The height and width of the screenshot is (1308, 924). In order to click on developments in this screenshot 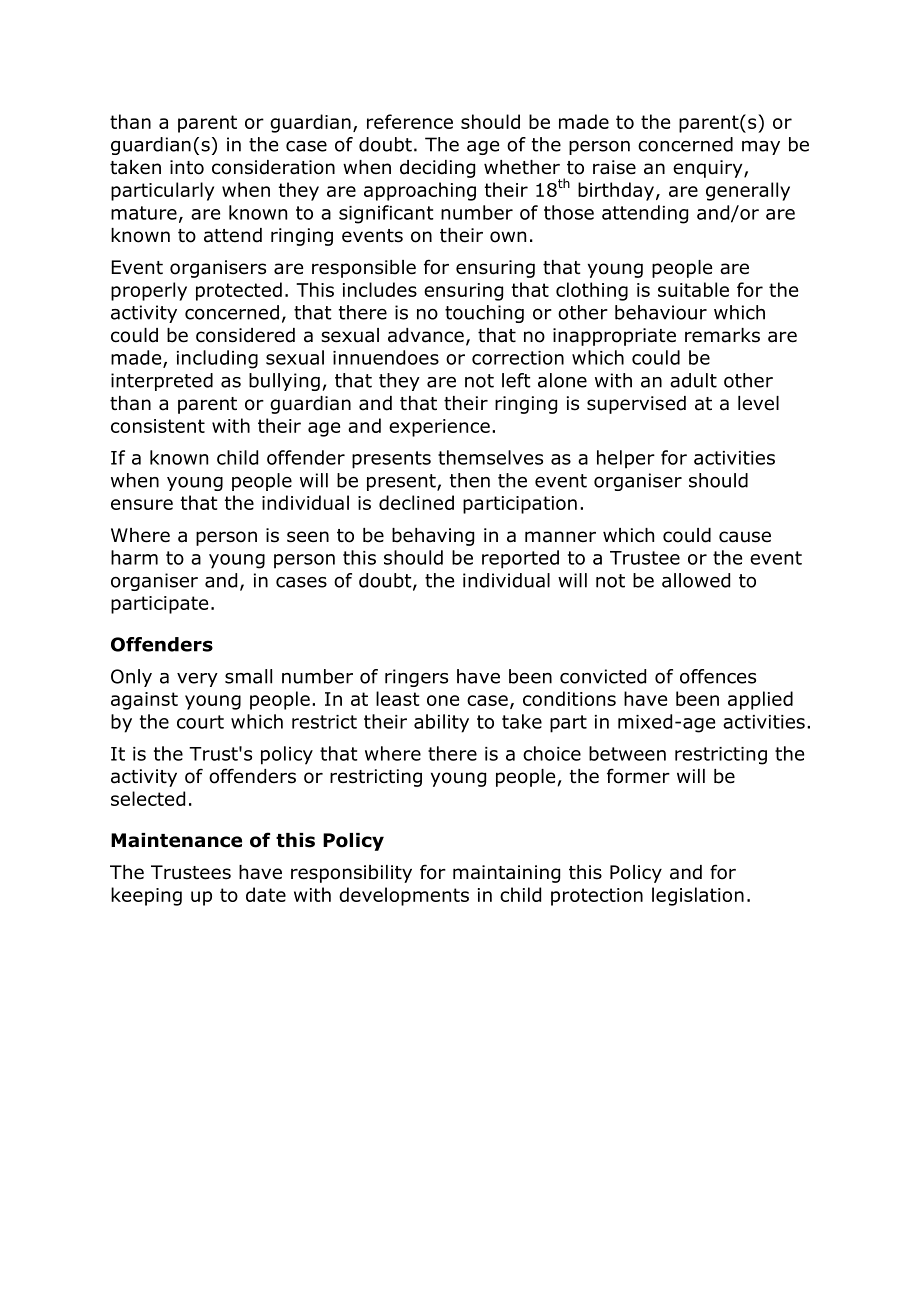, I will do `click(404, 896)`.
